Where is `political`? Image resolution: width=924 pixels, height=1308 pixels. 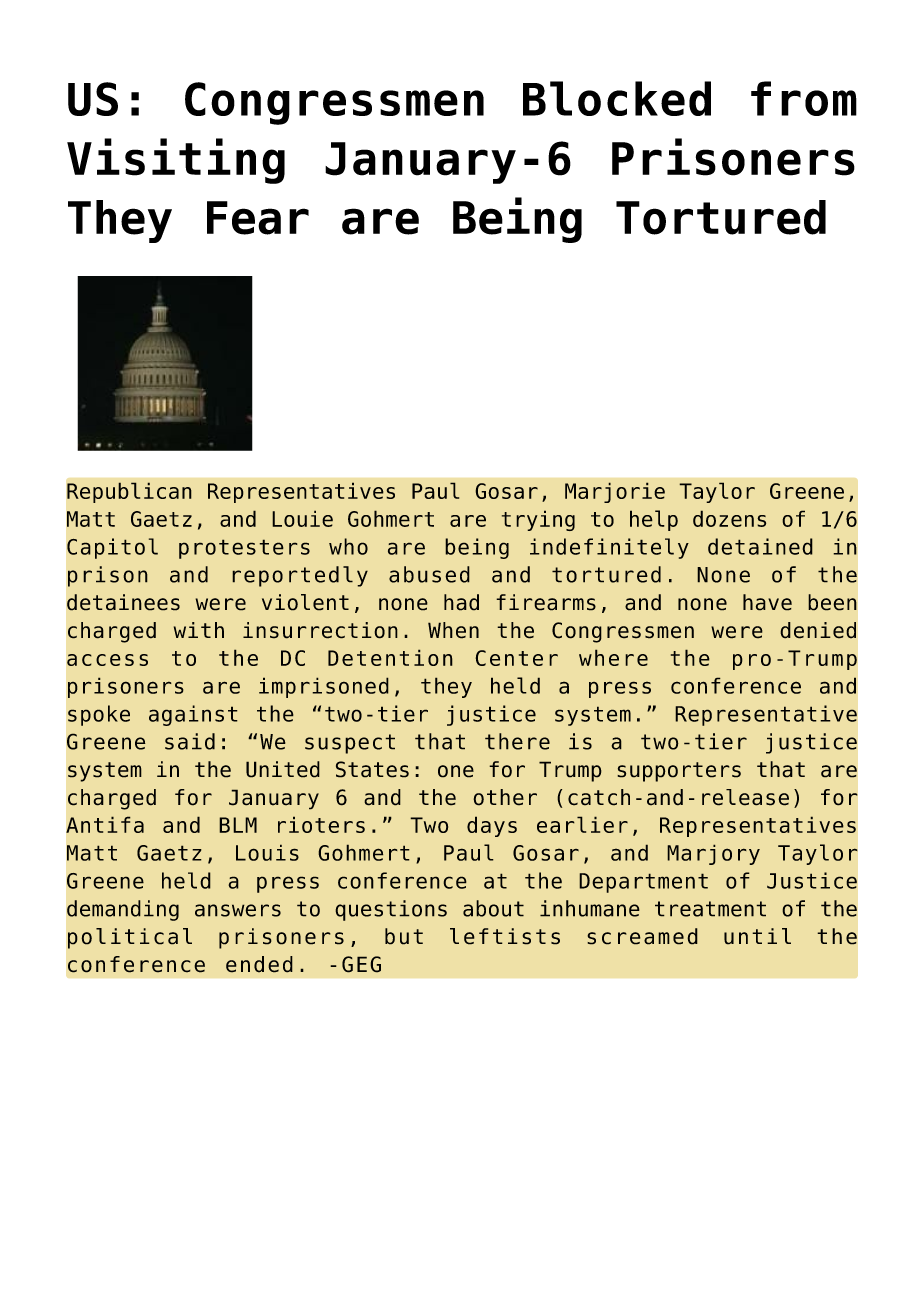
political is located at coordinates (130, 938).
